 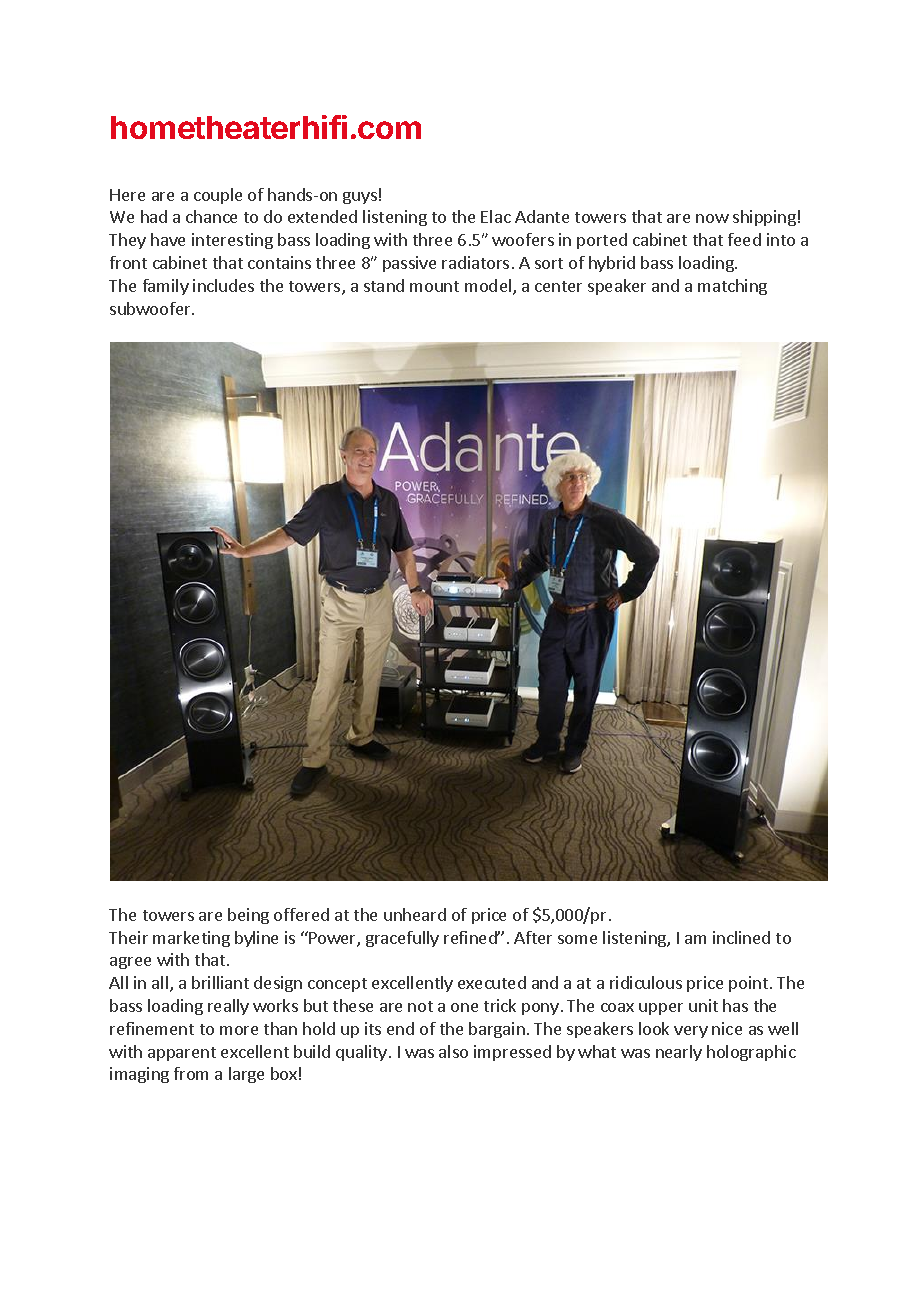 What do you see at coordinates (712, 218) in the document?
I see `now` at bounding box center [712, 218].
